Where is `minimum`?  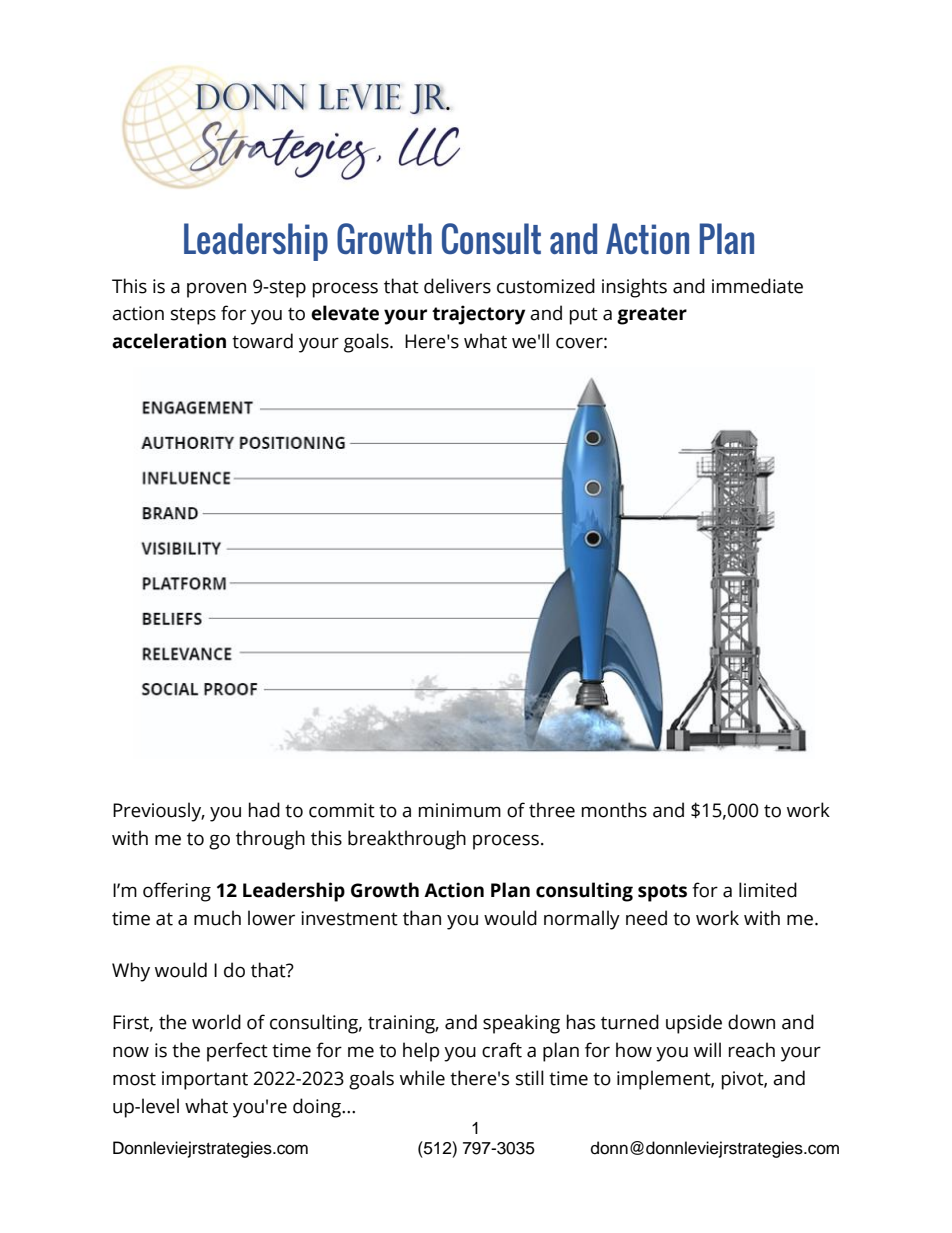 minimum is located at coordinates (460, 810).
